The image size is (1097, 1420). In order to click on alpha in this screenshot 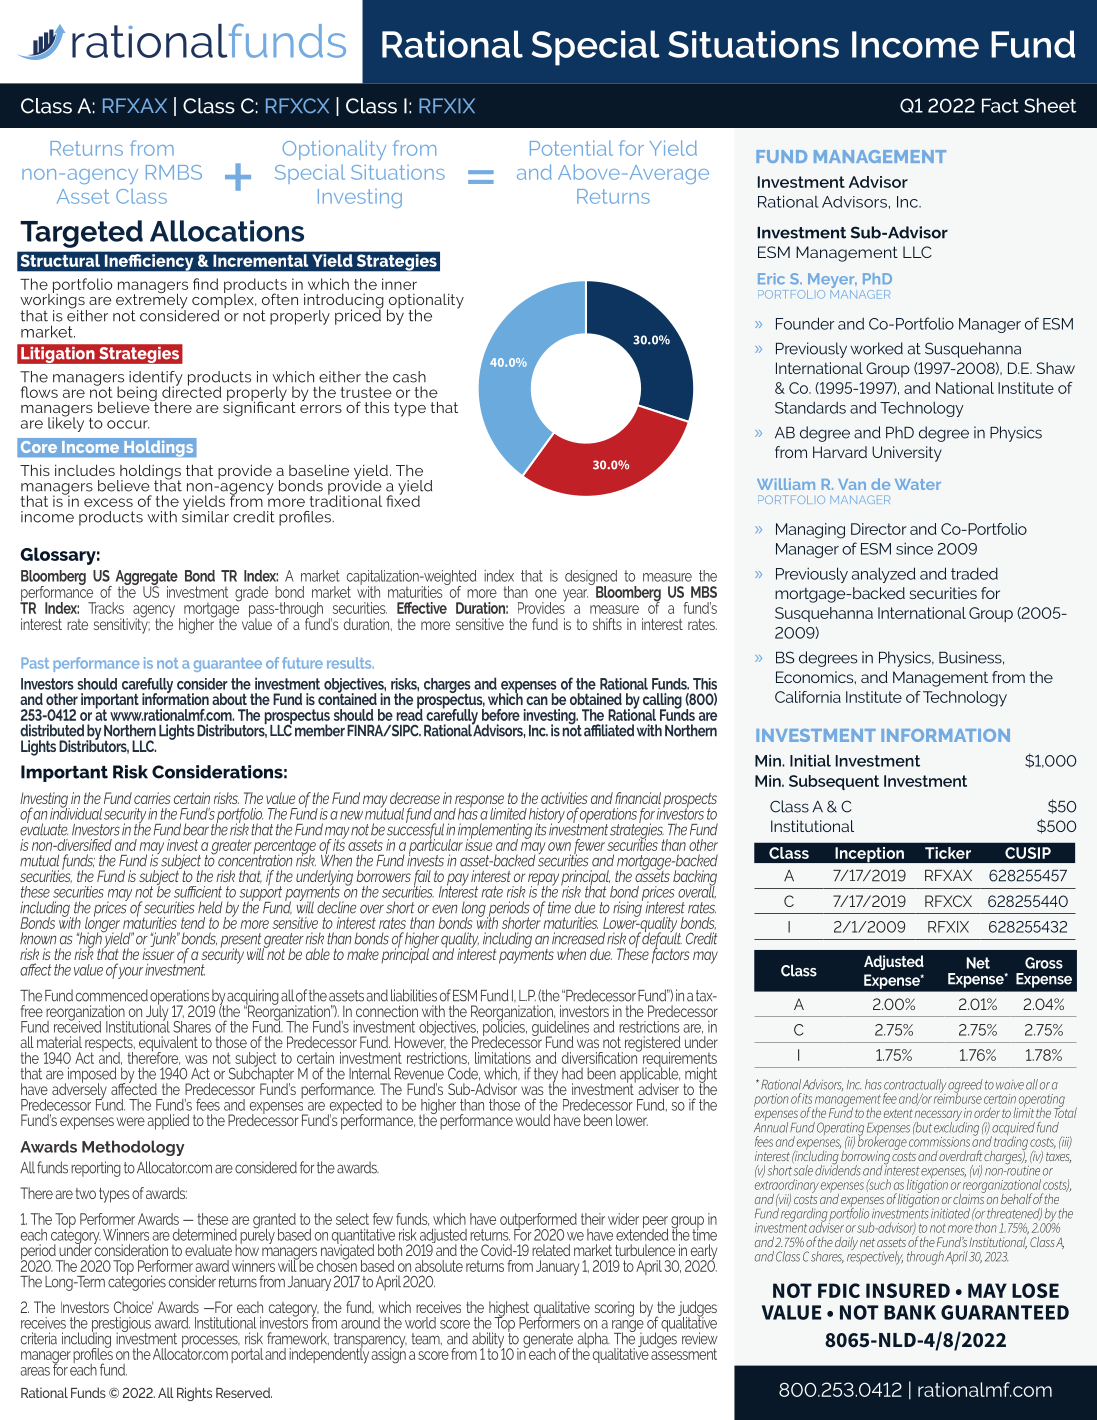, I will do `click(593, 1341)`.
